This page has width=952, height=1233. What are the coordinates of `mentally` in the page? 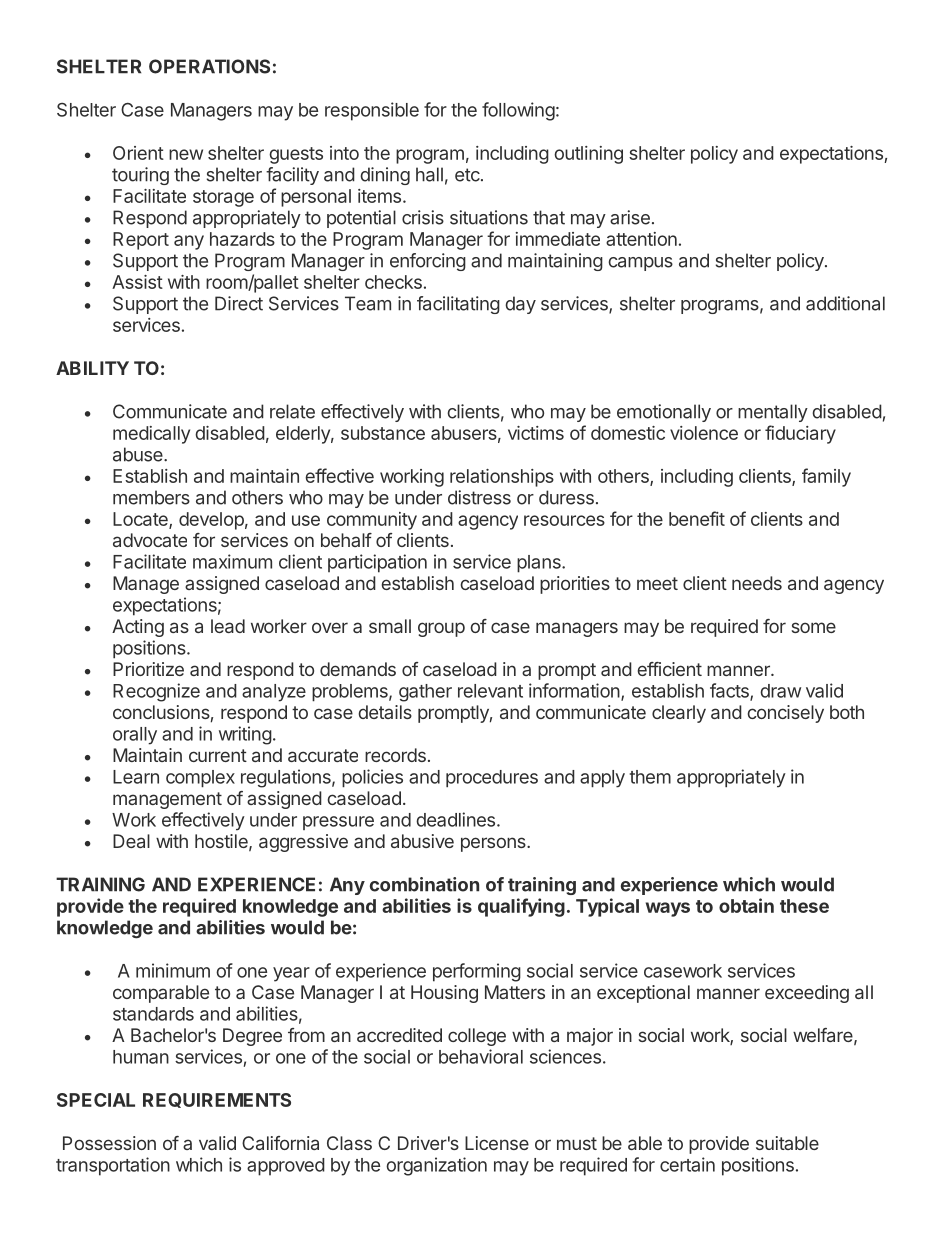 It's located at (773, 413).
